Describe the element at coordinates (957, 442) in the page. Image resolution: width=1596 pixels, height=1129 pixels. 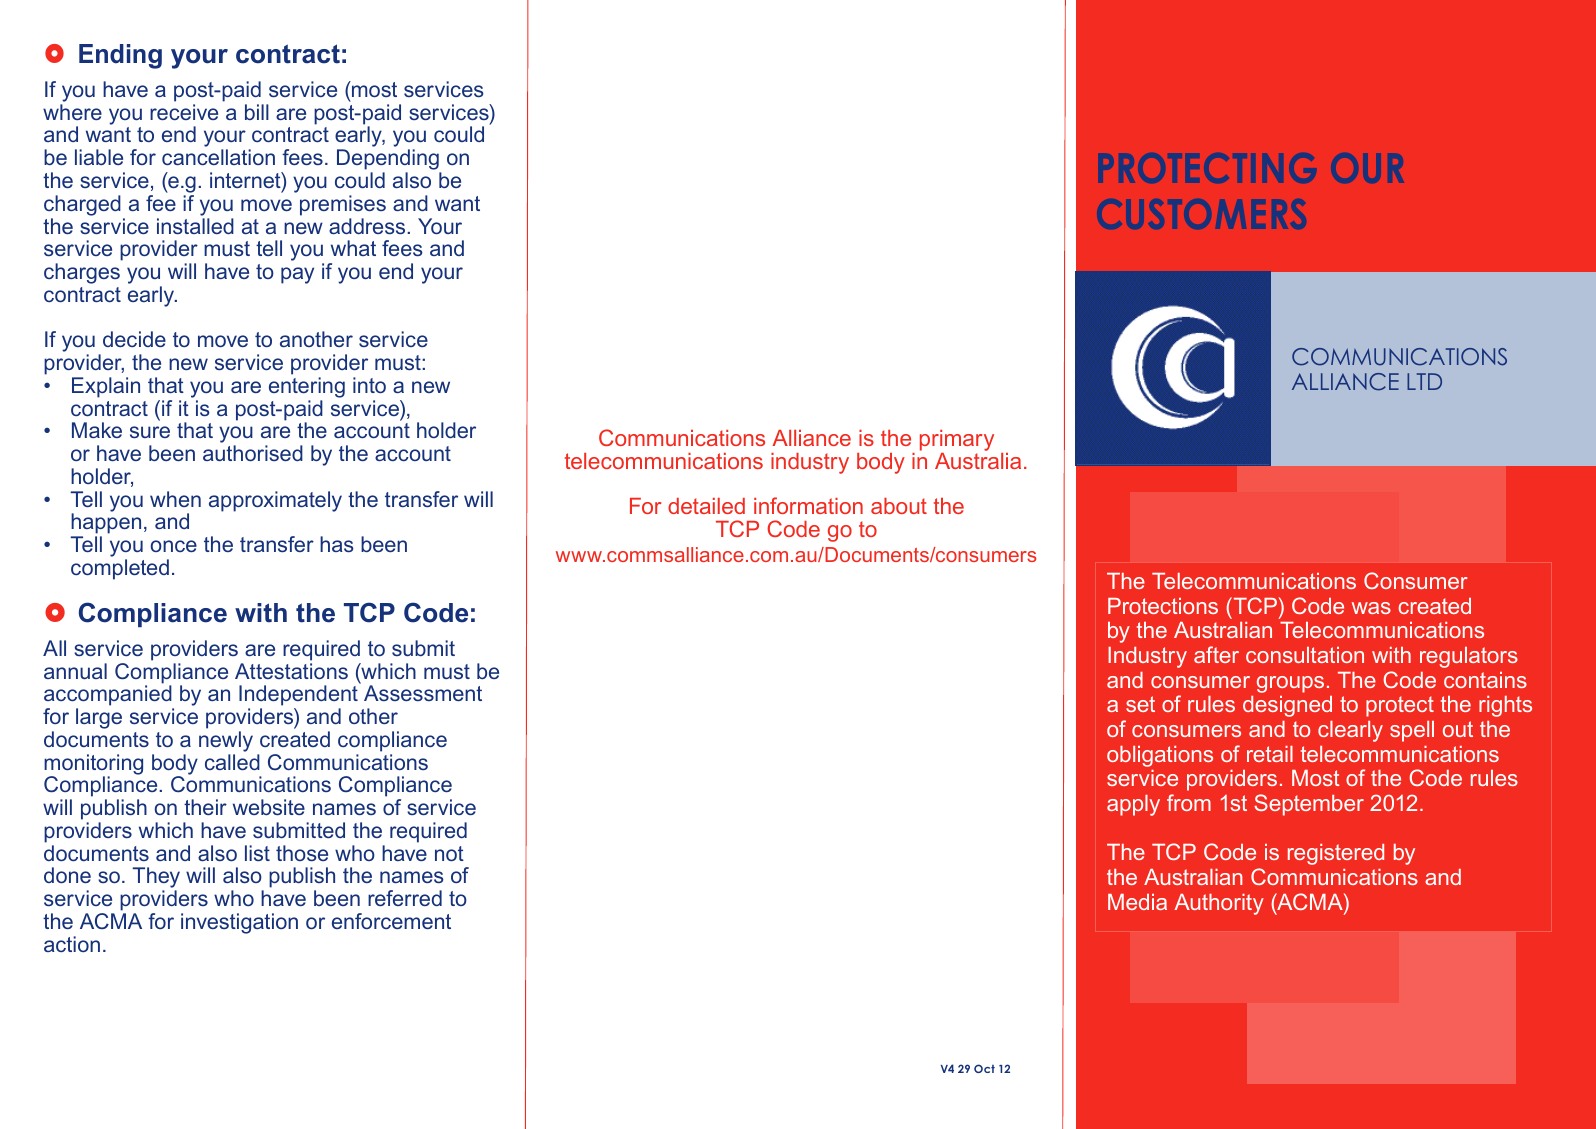
I see `primary` at that location.
